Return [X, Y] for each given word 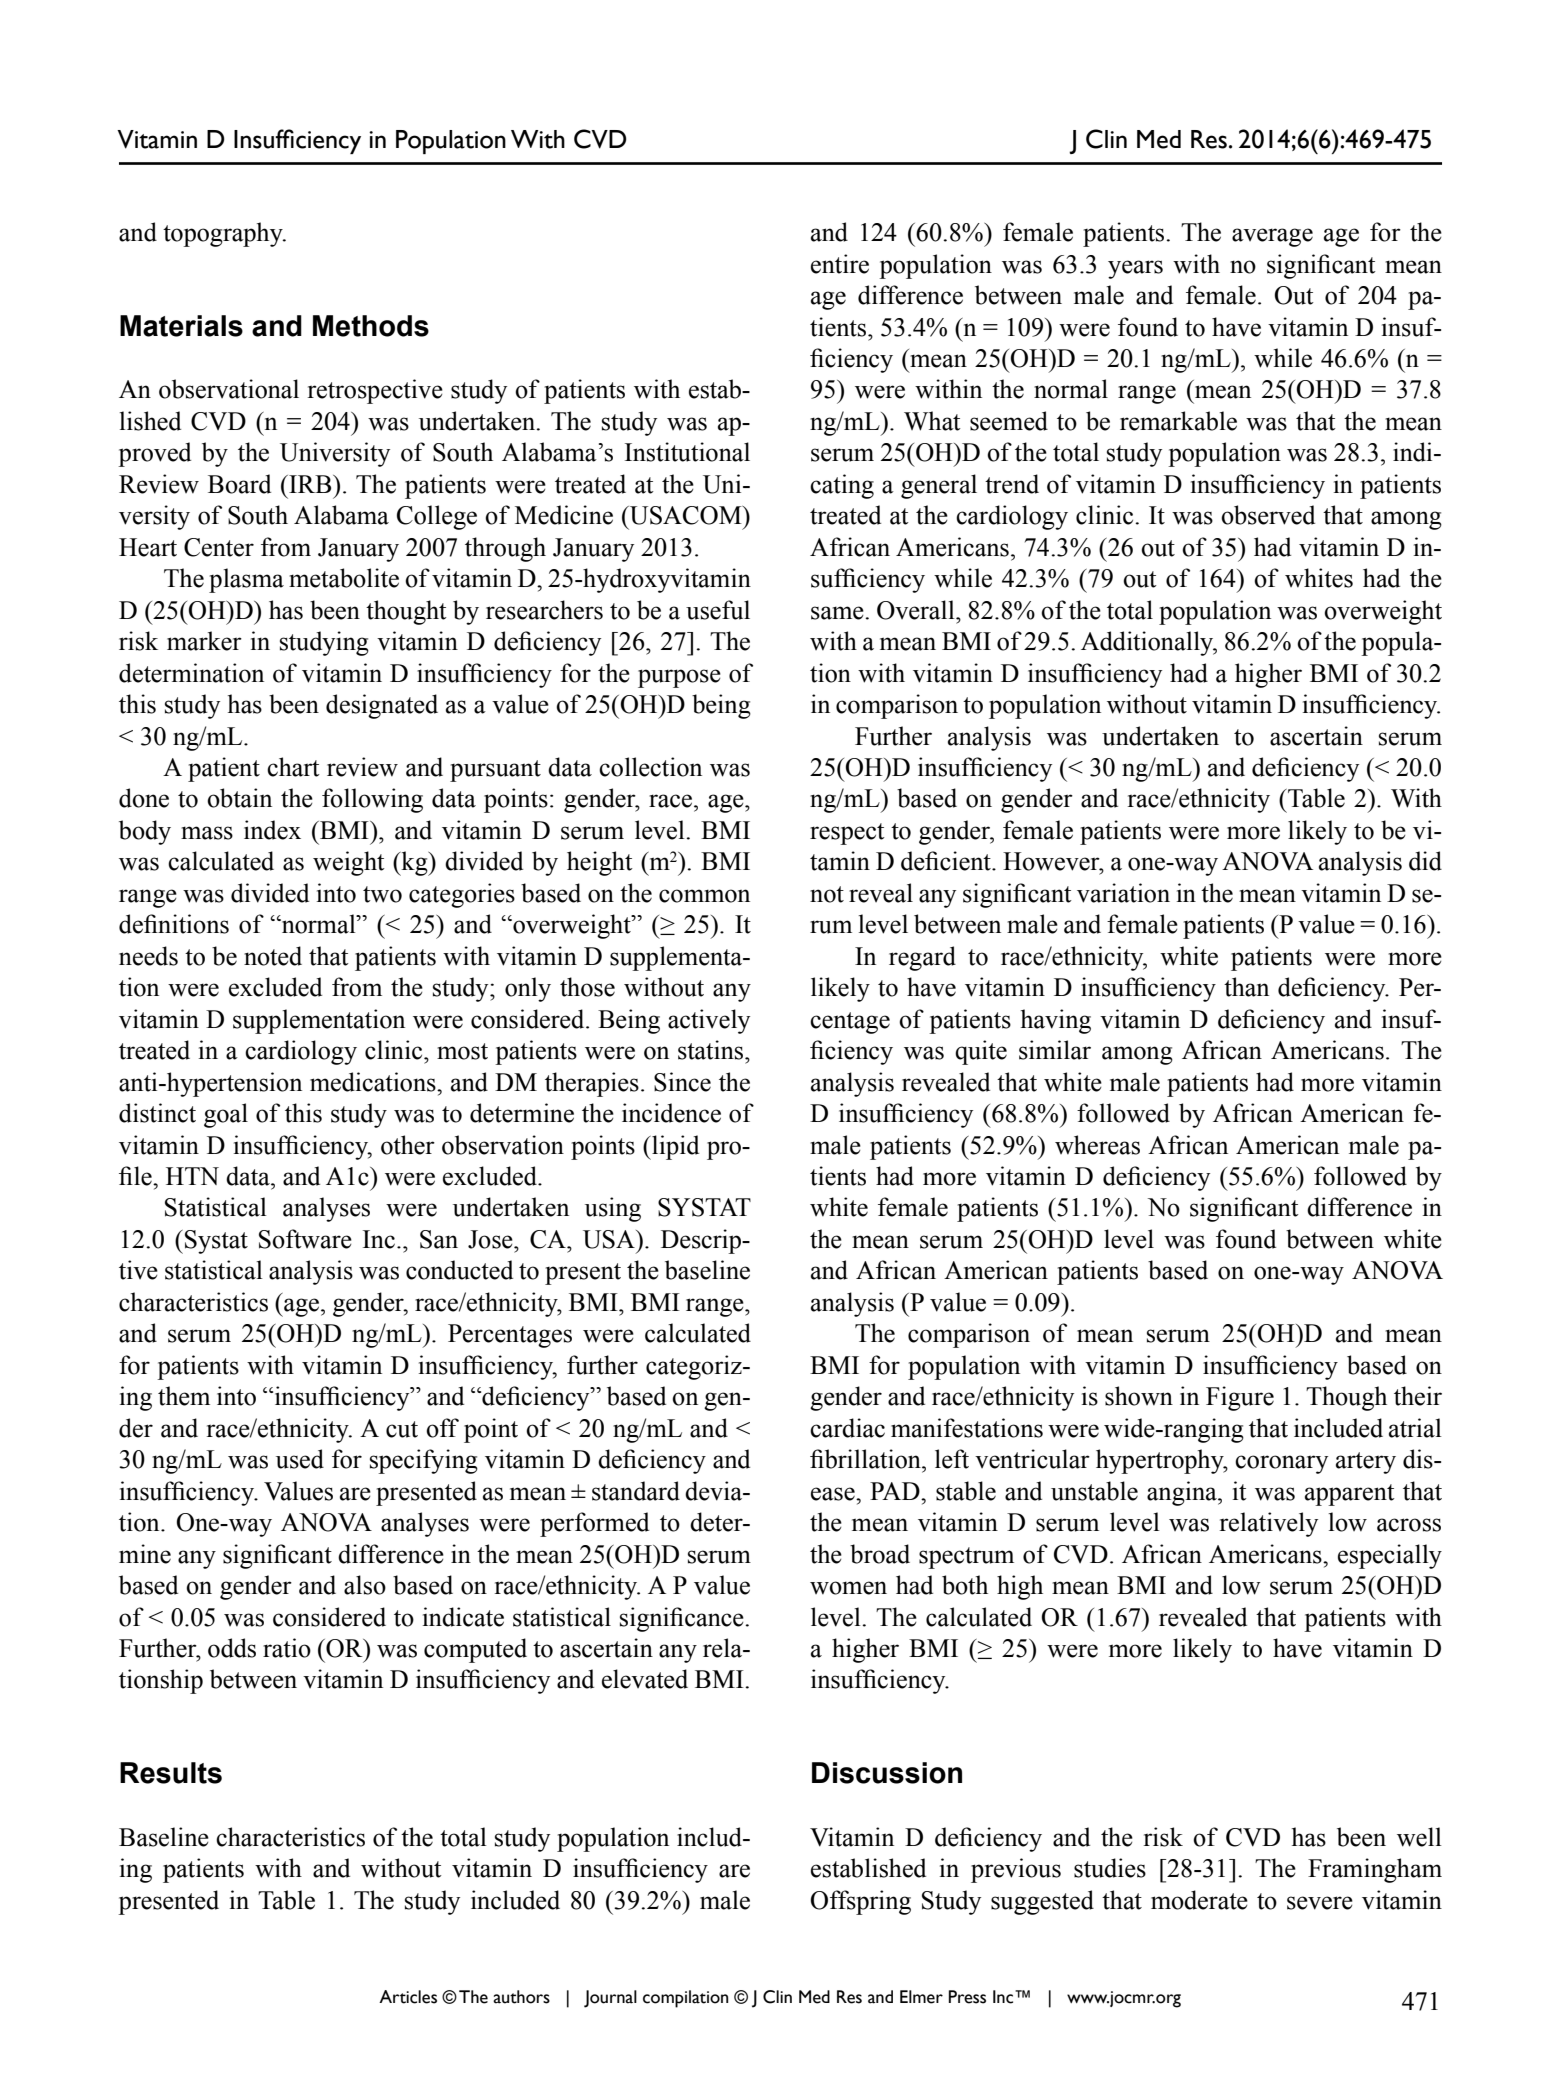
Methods [371, 326]
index [272, 830]
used [300, 1459]
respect [847, 834]
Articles [408, 1997]
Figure [1240, 1398]
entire [840, 264]
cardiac [847, 1428]
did [1425, 861]
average [1272, 237]
